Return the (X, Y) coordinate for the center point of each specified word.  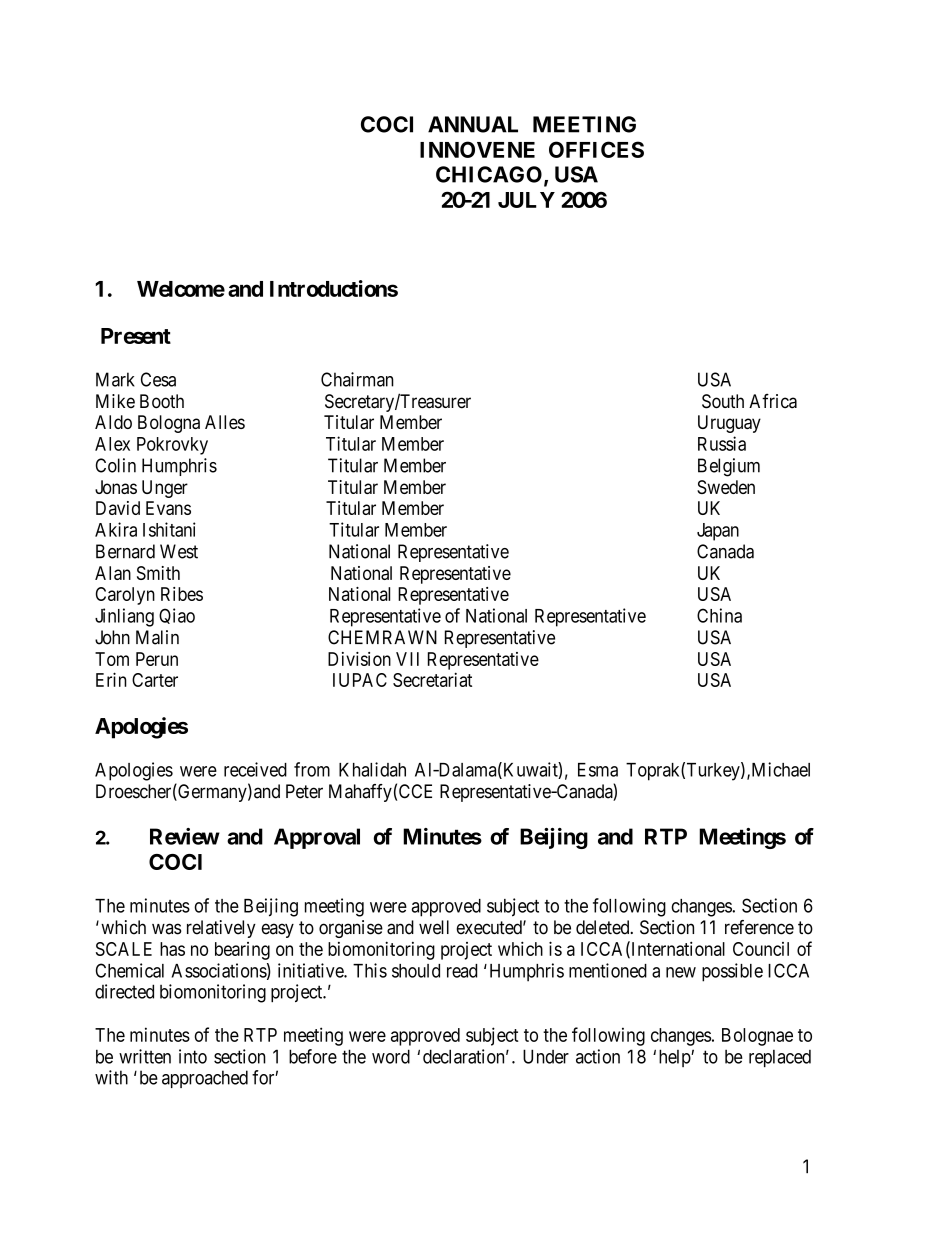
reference (759, 927)
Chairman (357, 379)
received (255, 769)
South (723, 401)
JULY (526, 200)
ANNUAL (473, 124)
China (719, 615)
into (193, 1056)
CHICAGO (489, 174)
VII (407, 659)
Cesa (158, 379)
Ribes (182, 594)
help (675, 1058)
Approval (317, 838)
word (391, 1056)
